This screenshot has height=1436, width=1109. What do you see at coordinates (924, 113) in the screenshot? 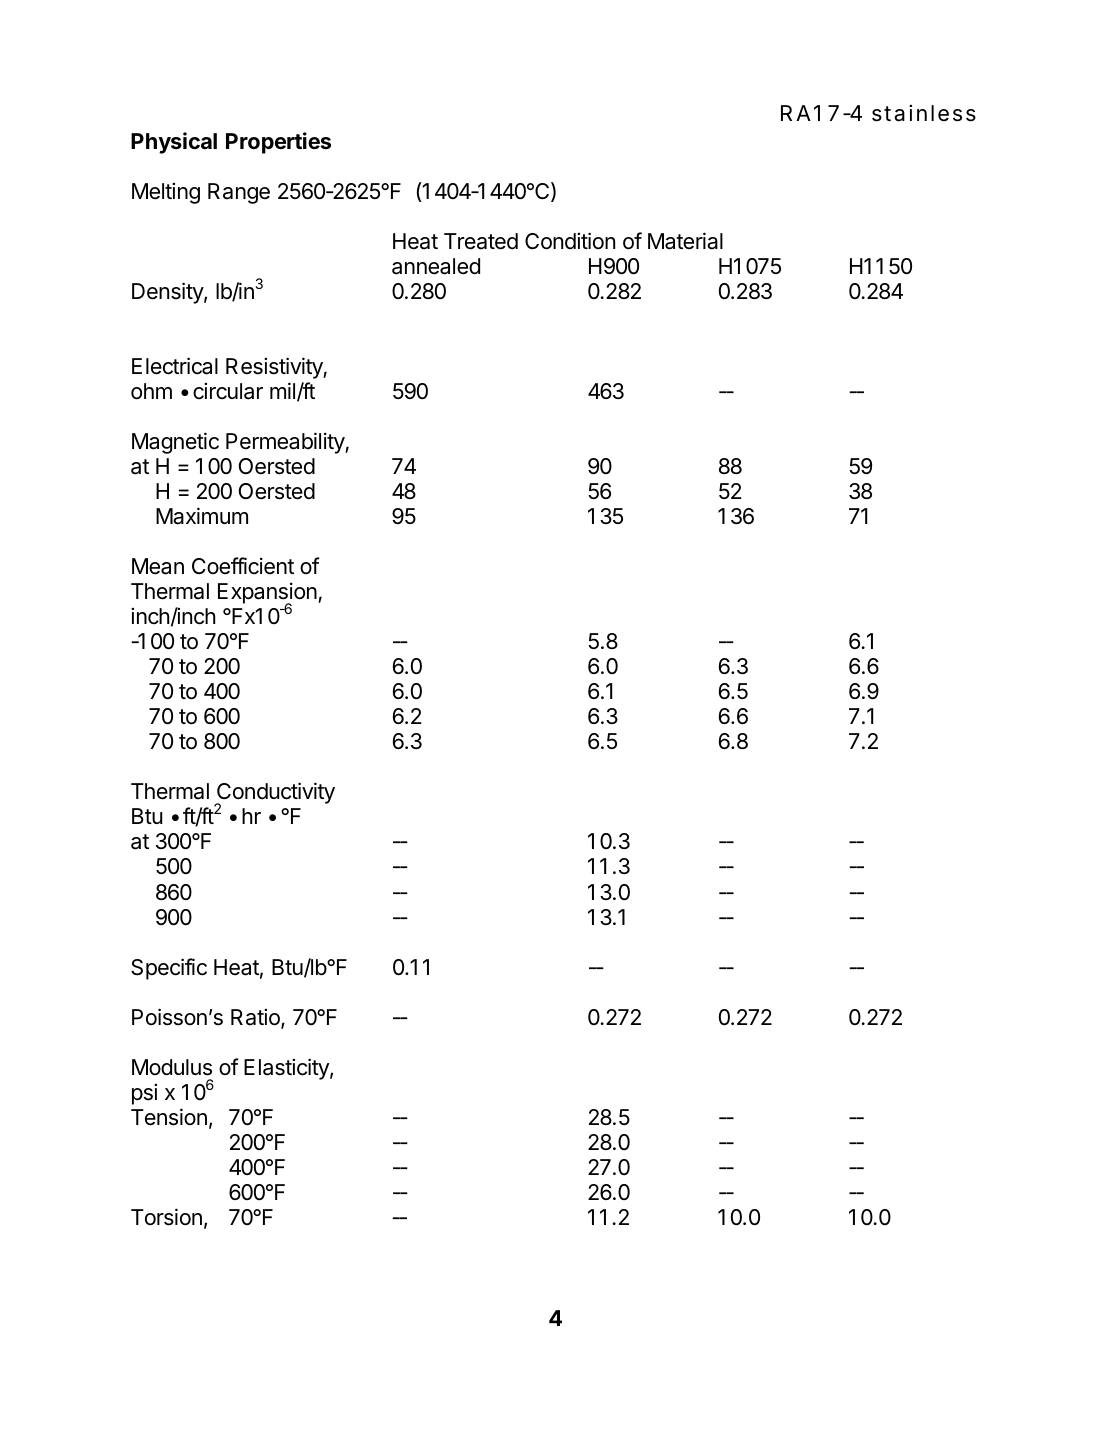
I see `stainless` at bounding box center [924, 113].
